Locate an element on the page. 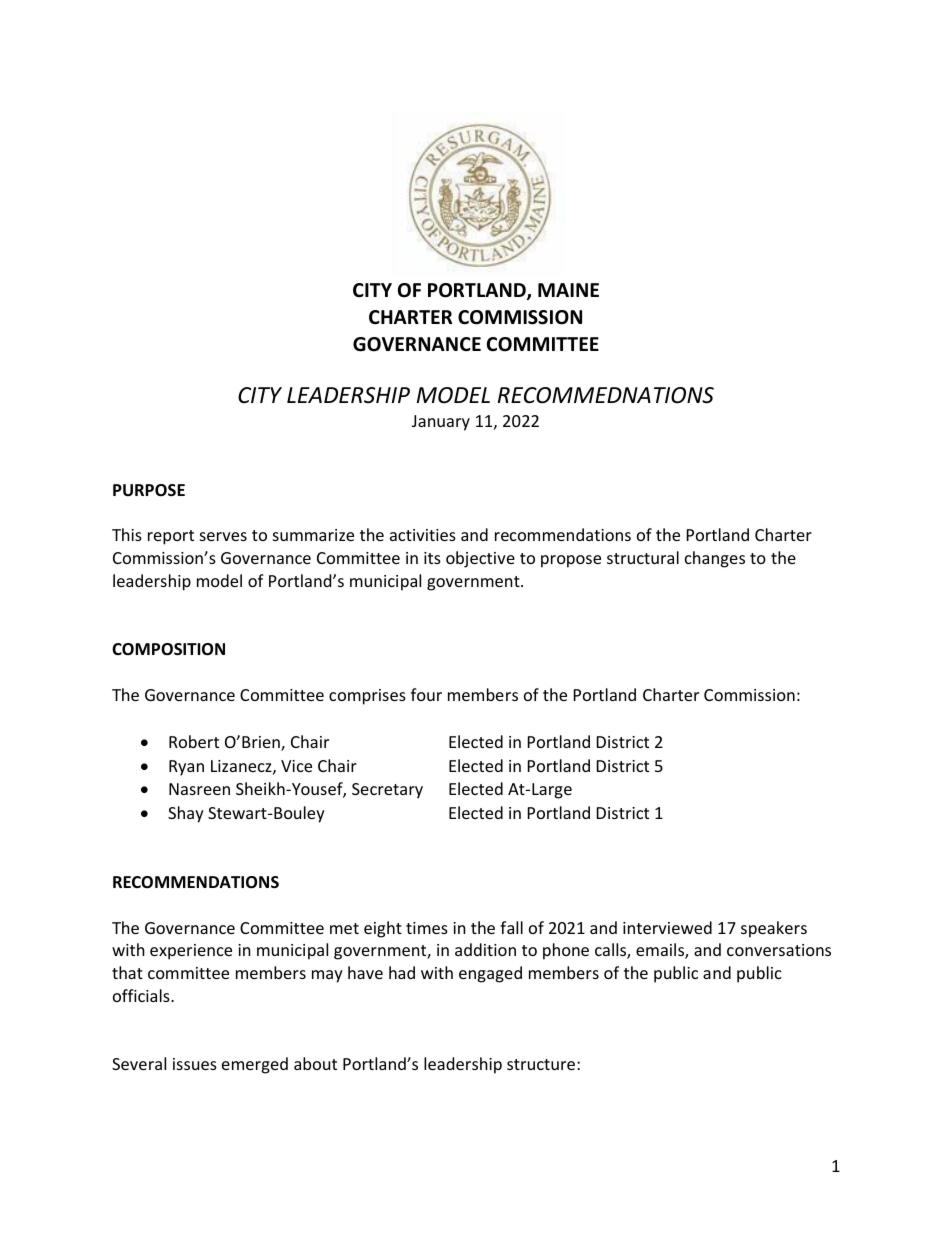 The height and width of the page is (1233, 952). conversations is located at coordinates (779, 950).
